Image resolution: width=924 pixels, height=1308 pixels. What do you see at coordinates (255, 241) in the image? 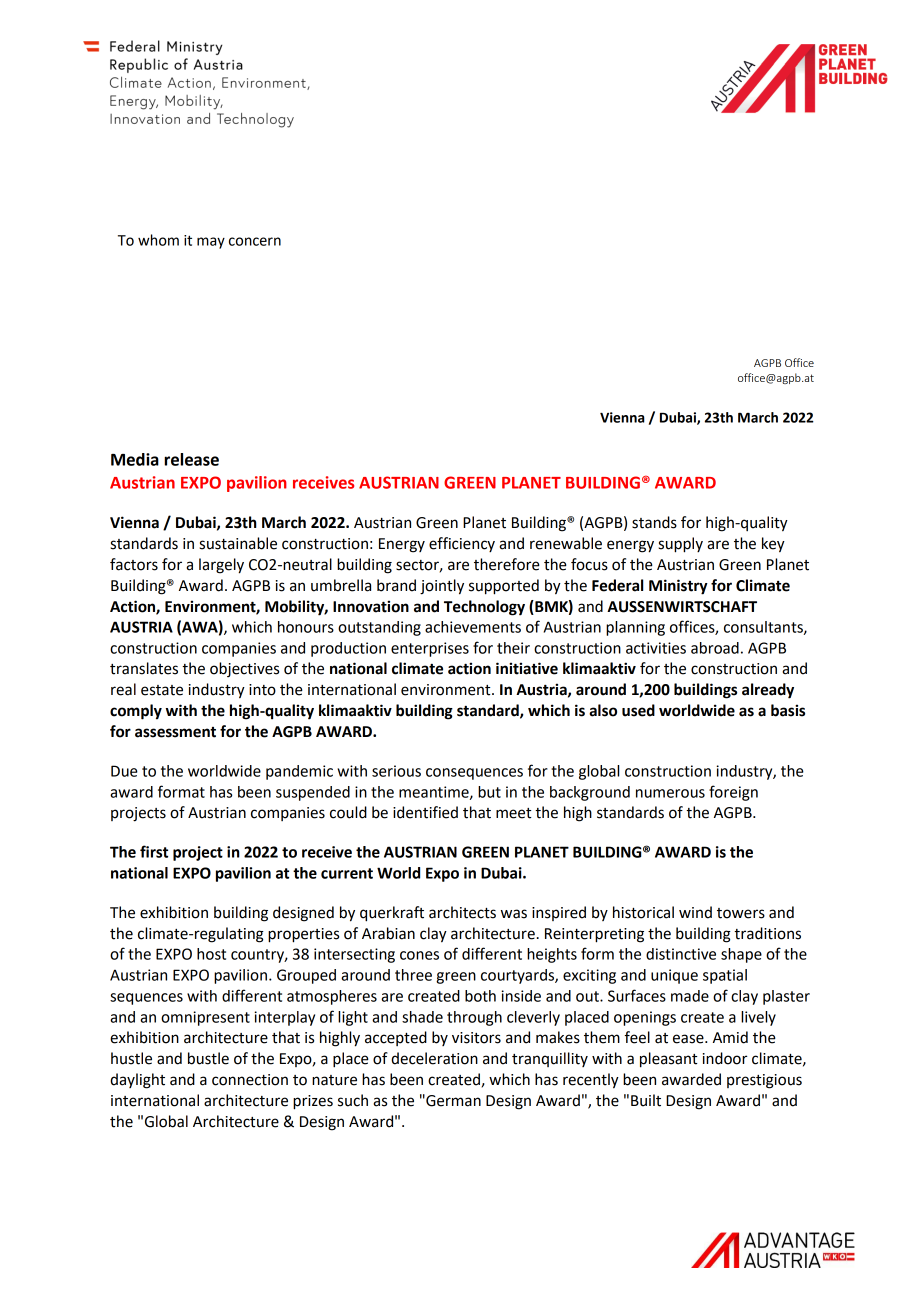
I see `concern` at bounding box center [255, 241].
